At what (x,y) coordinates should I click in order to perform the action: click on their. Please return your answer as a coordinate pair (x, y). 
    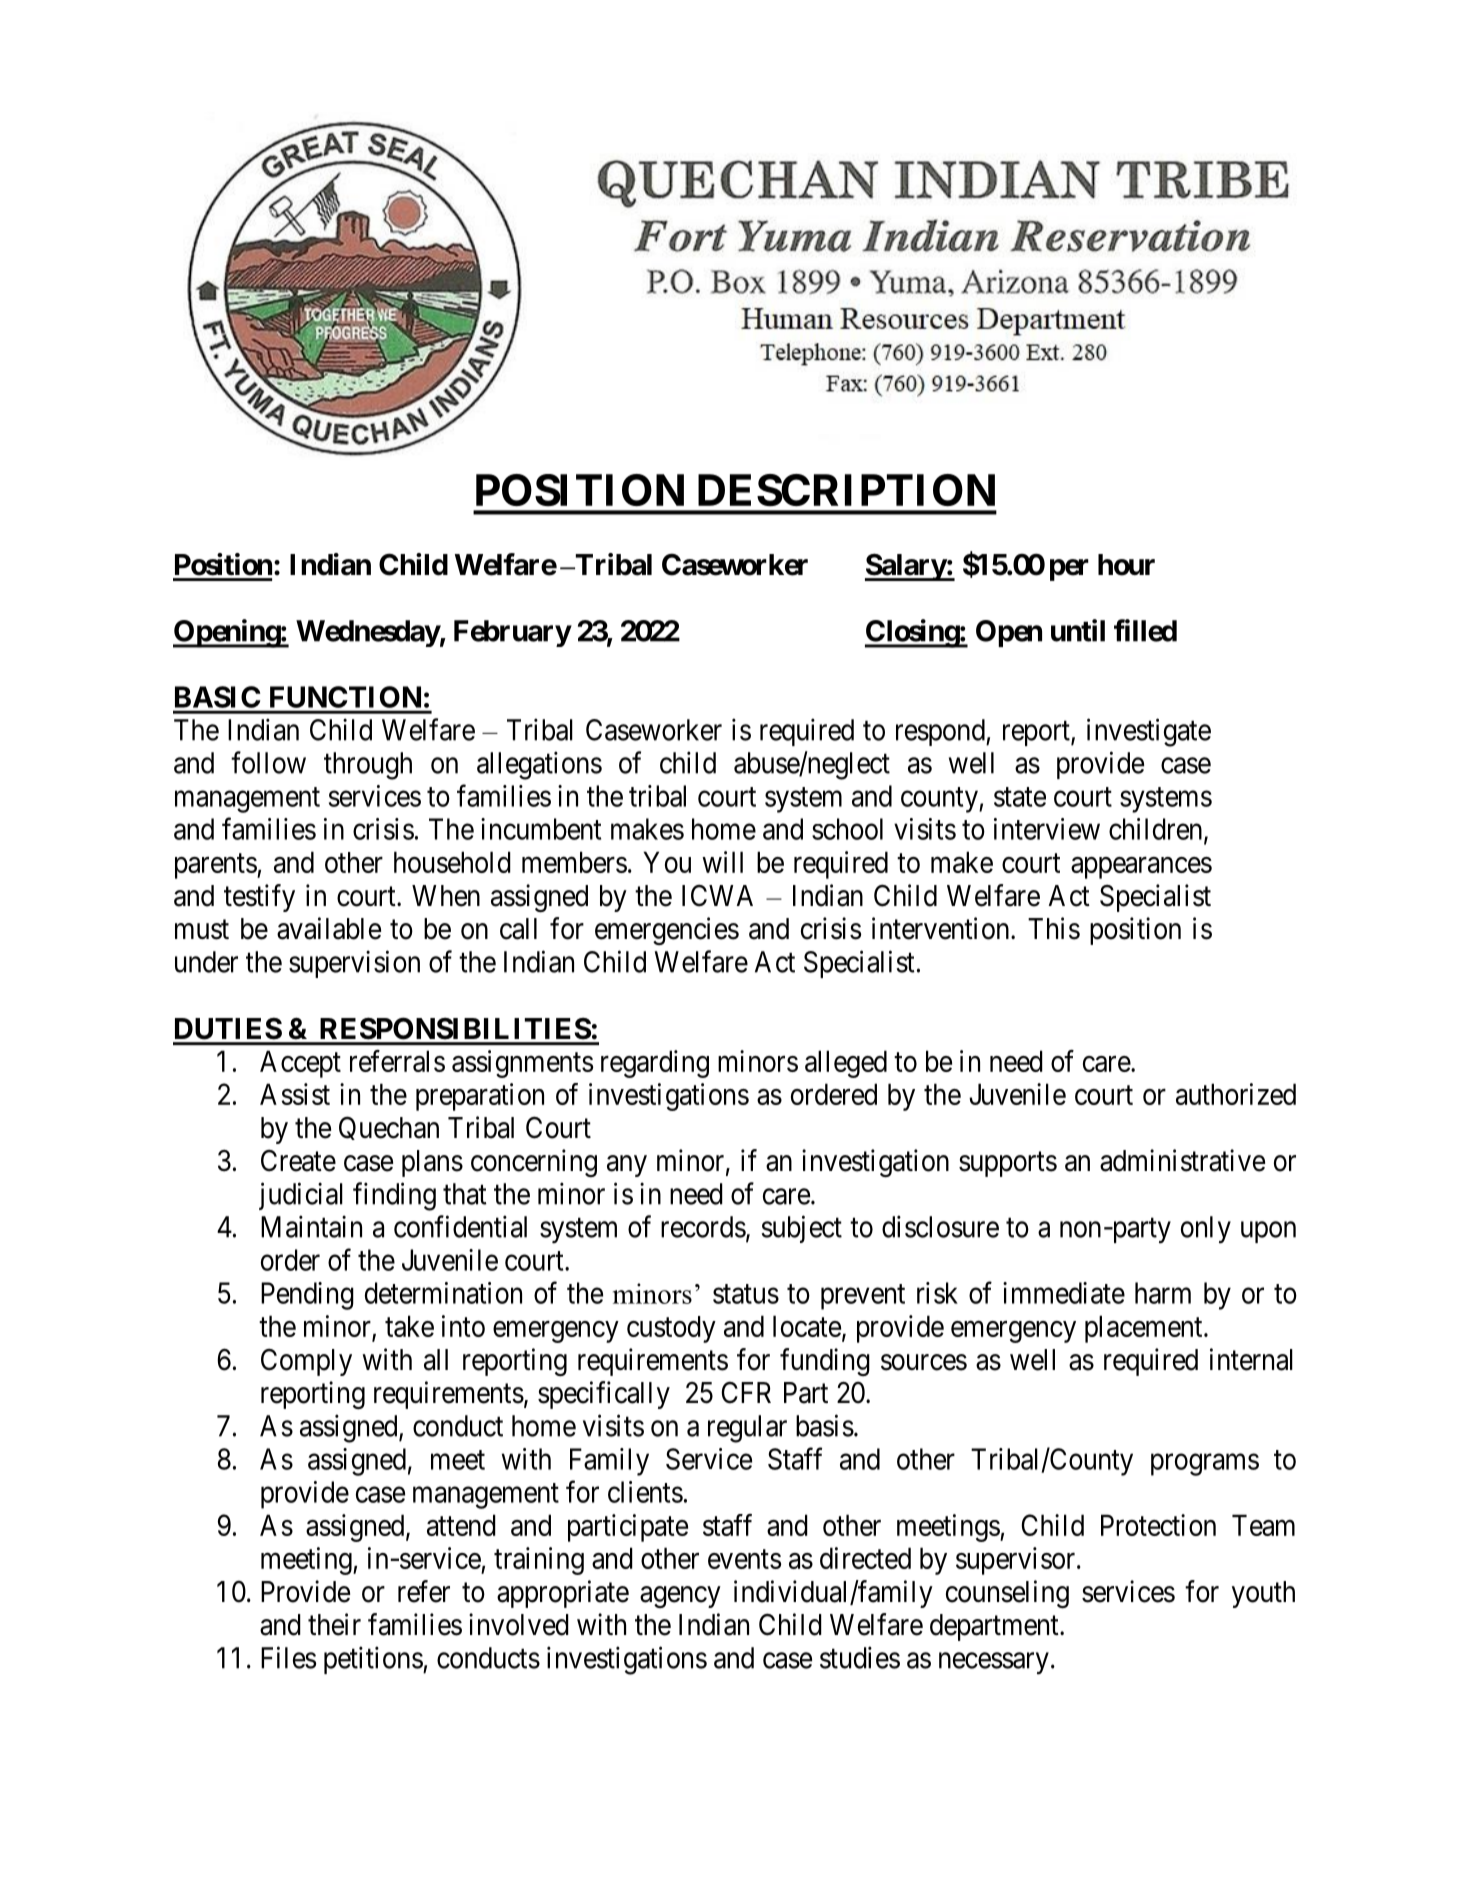
    Looking at the image, I should click on (334, 1624).
